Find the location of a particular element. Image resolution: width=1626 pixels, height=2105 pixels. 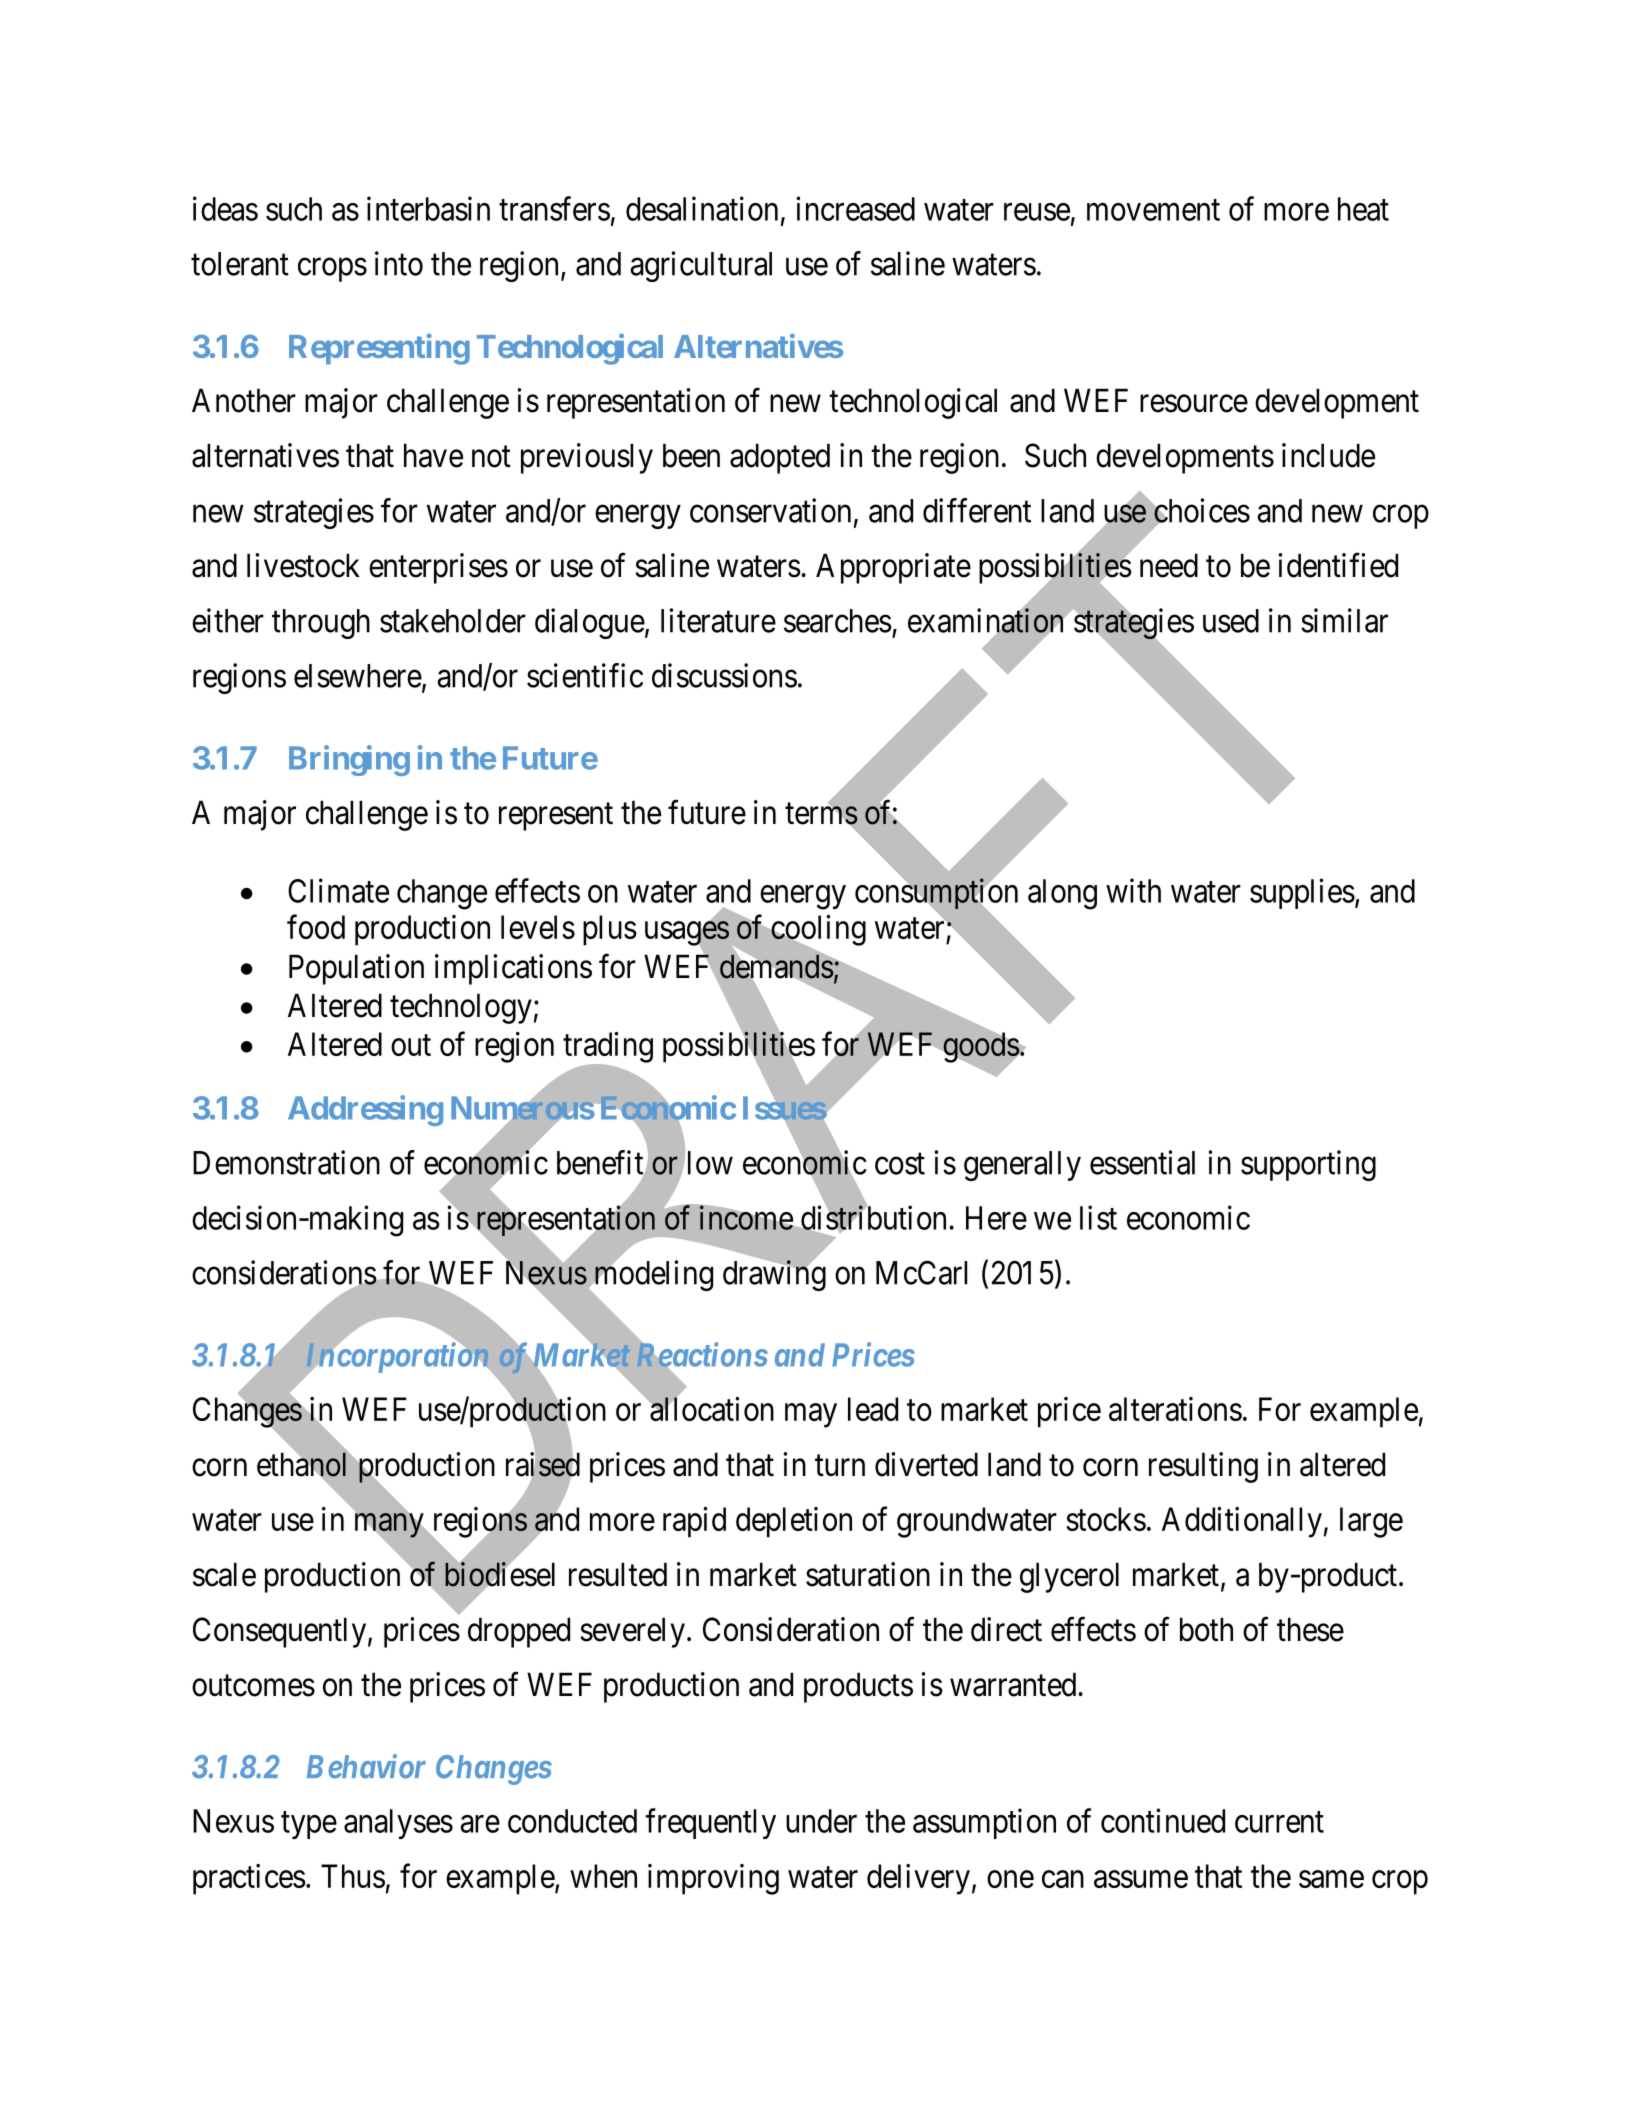

essential is located at coordinates (1142, 1162).
